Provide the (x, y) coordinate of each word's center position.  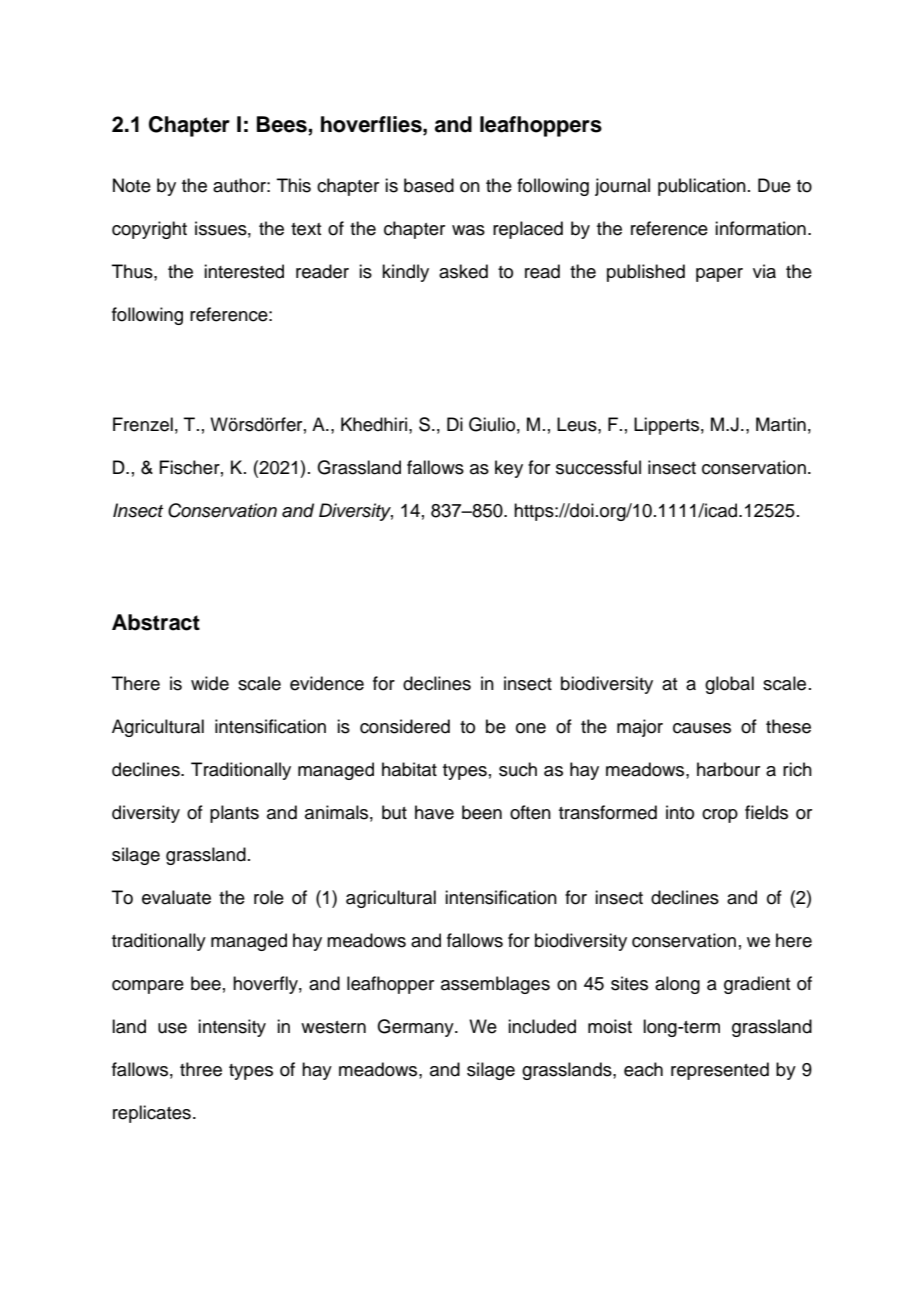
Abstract (156, 622)
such (518, 769)
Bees (283, 125)
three (201, 1069)
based (429, 185)
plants (234, 814)
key (509, 469)
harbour (728, 769)
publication (702, 187)
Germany (416, 1028)
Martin (781, 424)
